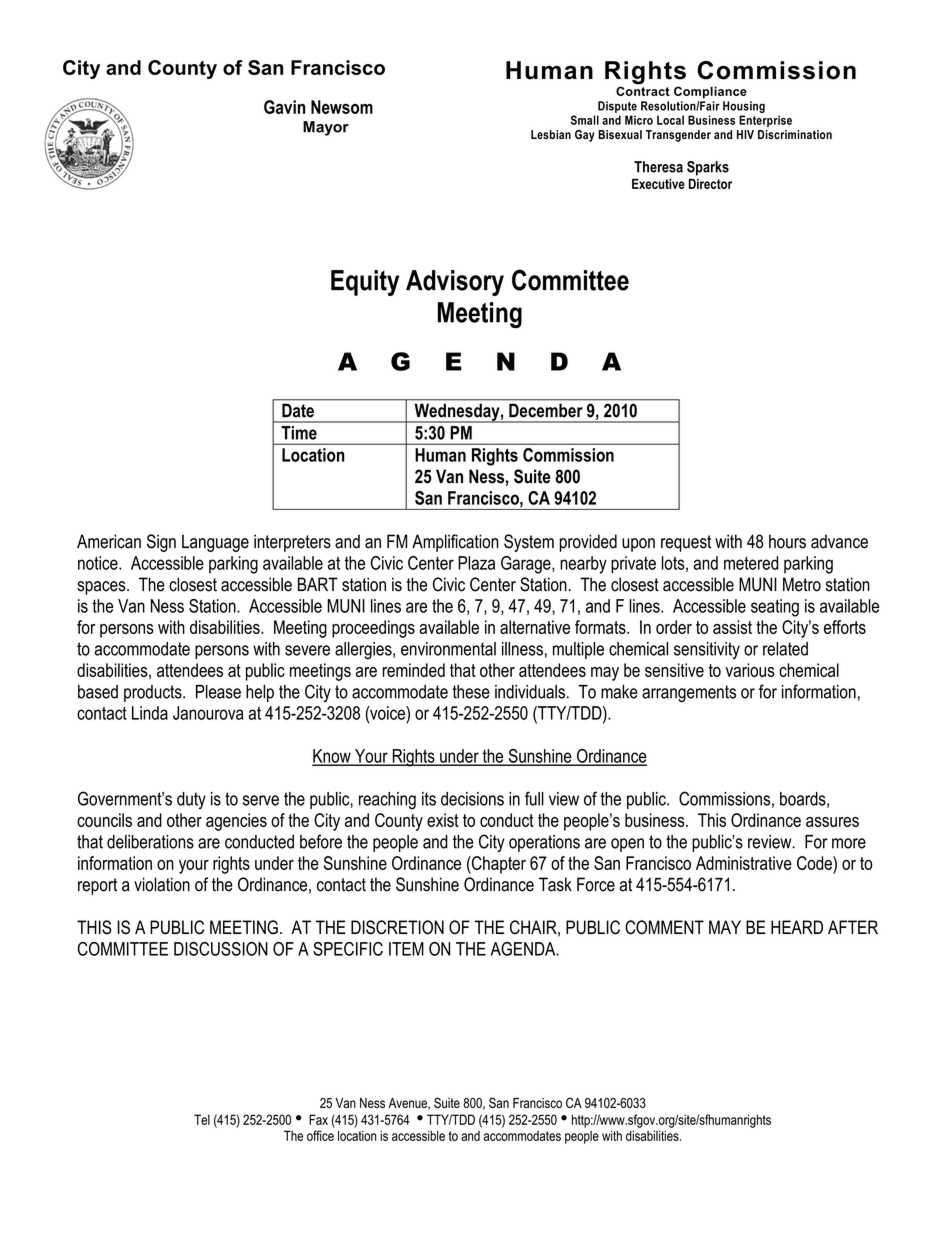 The height and width of the screenshot is (1233, 952). I want to click on Tel, so click(202, 1119).
